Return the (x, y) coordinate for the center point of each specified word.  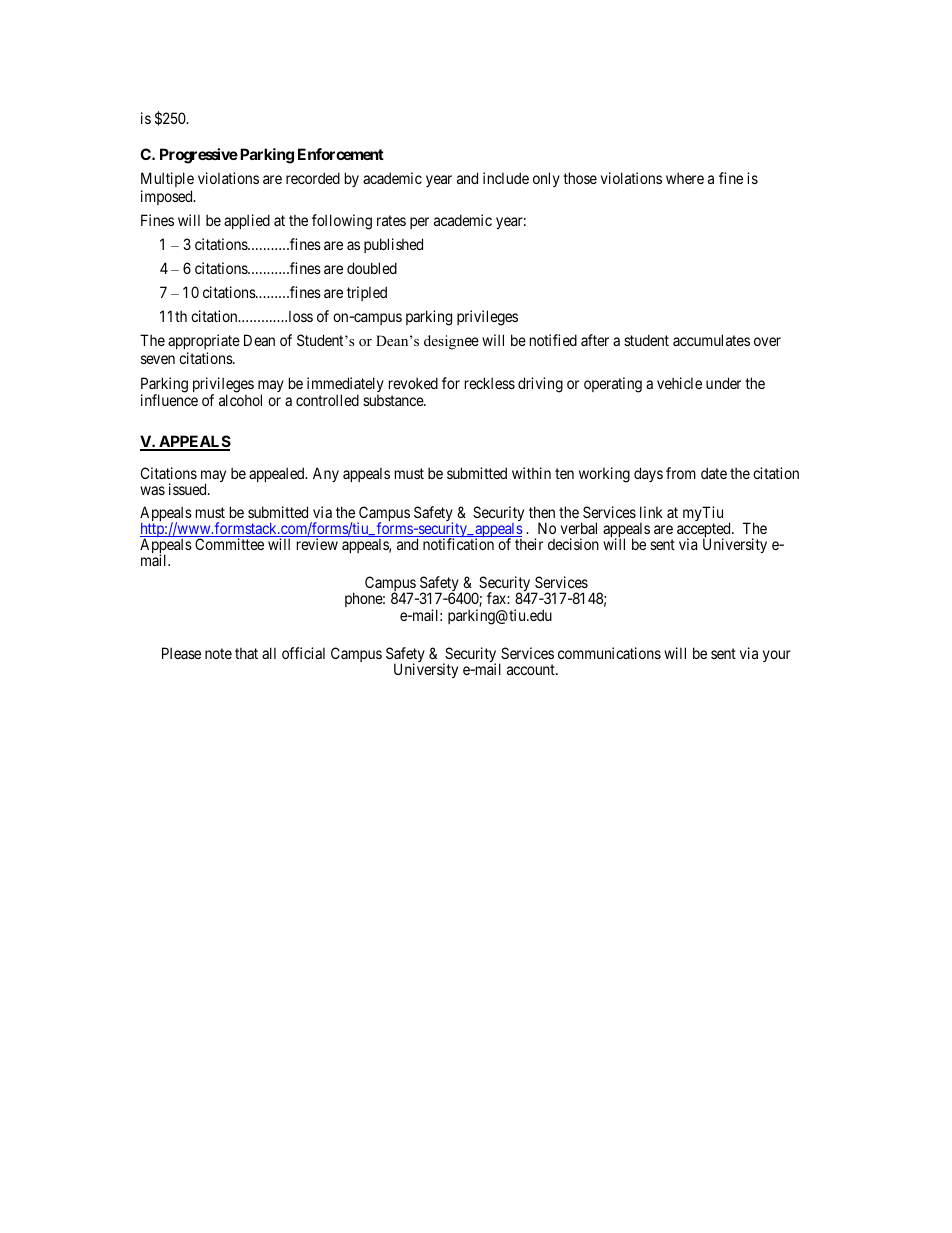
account (532, 669)
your (777, 656)
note (218, 653)
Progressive (199, 156)
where (685, 178)
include (506, 178)
